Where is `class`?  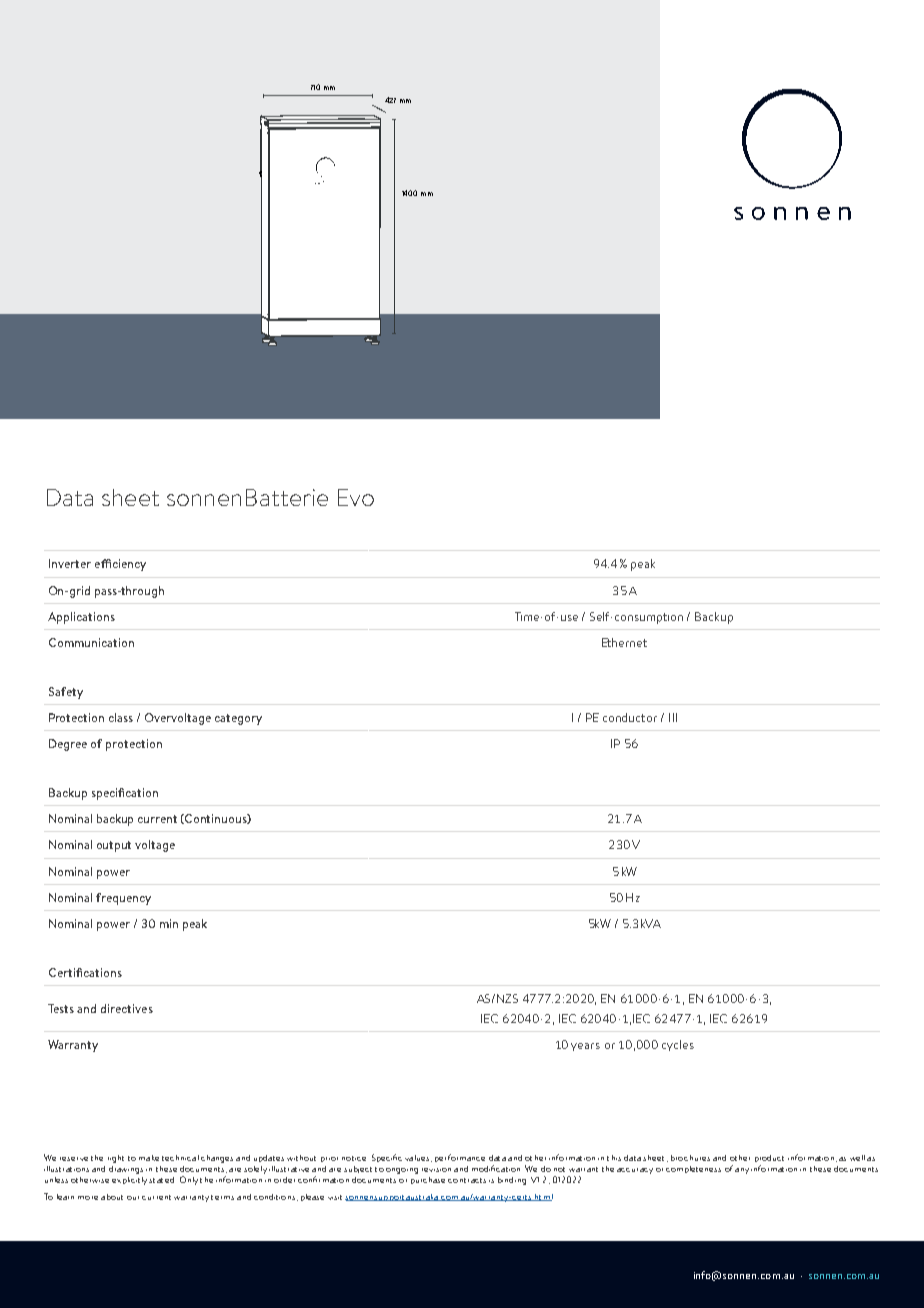 class is located at coordinates (121, 717).
